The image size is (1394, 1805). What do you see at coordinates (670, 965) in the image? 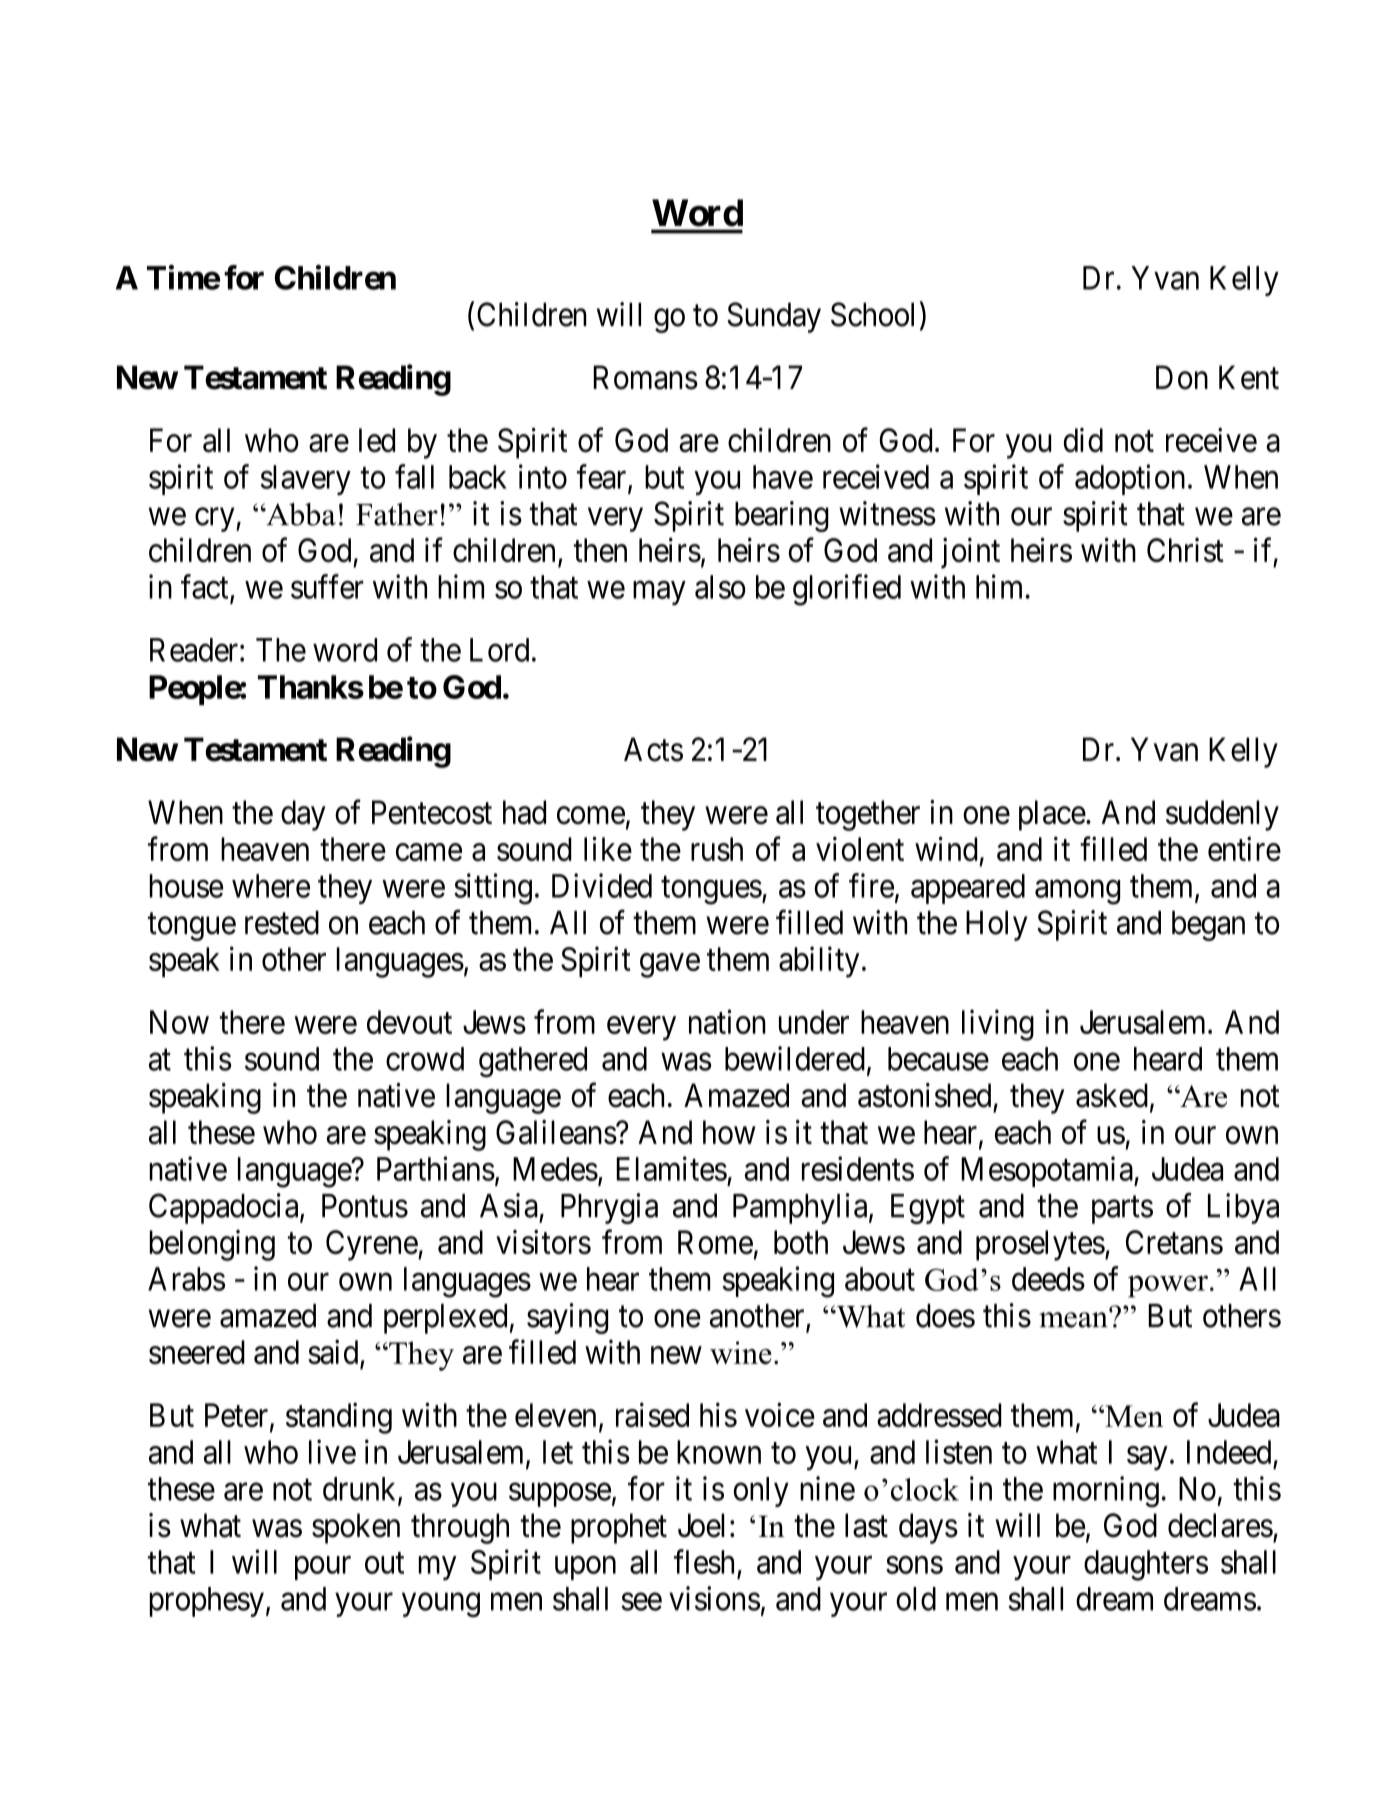
I see `gave` at bounding box center [670, 965].
